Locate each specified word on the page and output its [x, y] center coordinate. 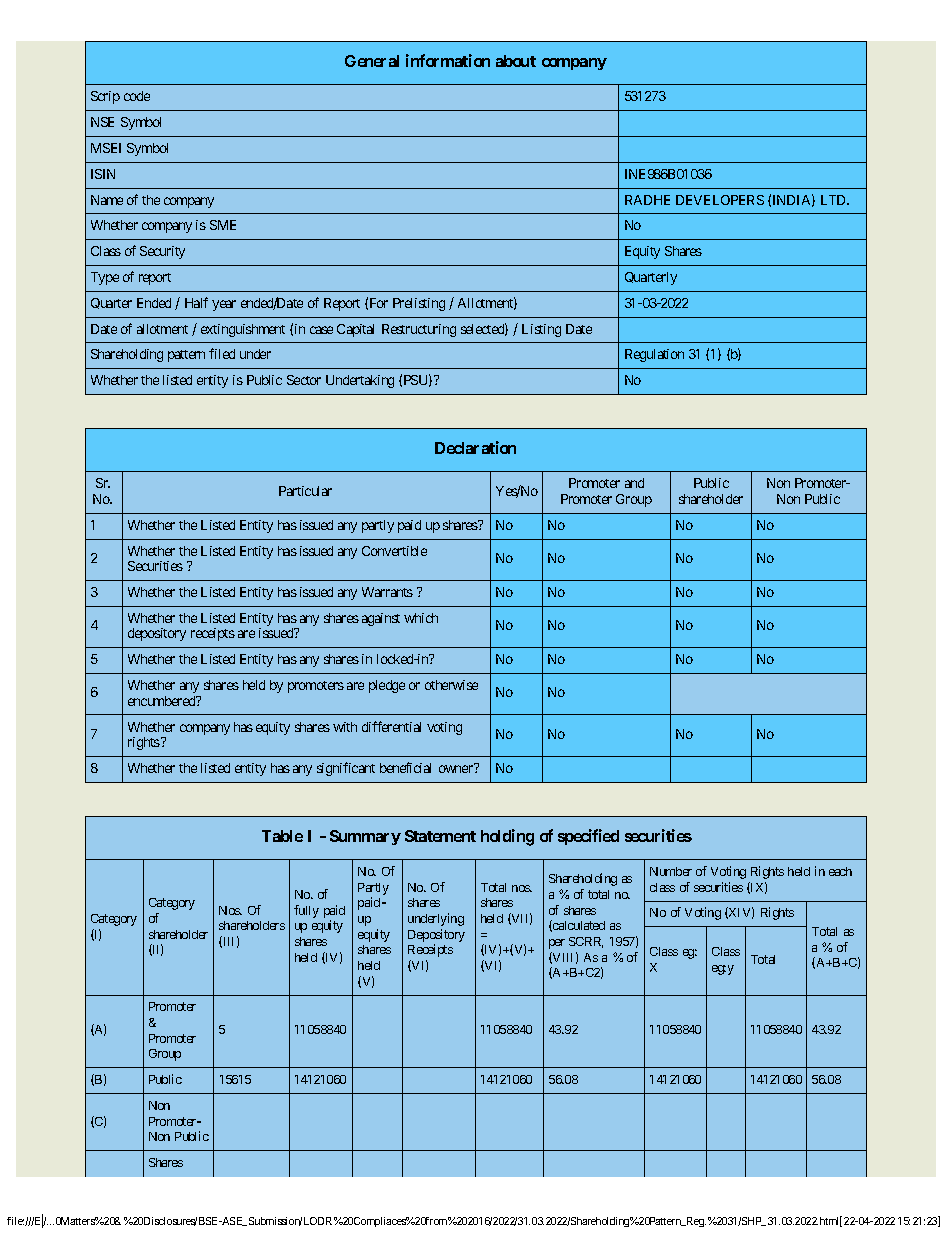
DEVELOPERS [720, 200]
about [516, 61]
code [137, 96]
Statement [440, 836]
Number [671, 871]
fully [306, 911]
